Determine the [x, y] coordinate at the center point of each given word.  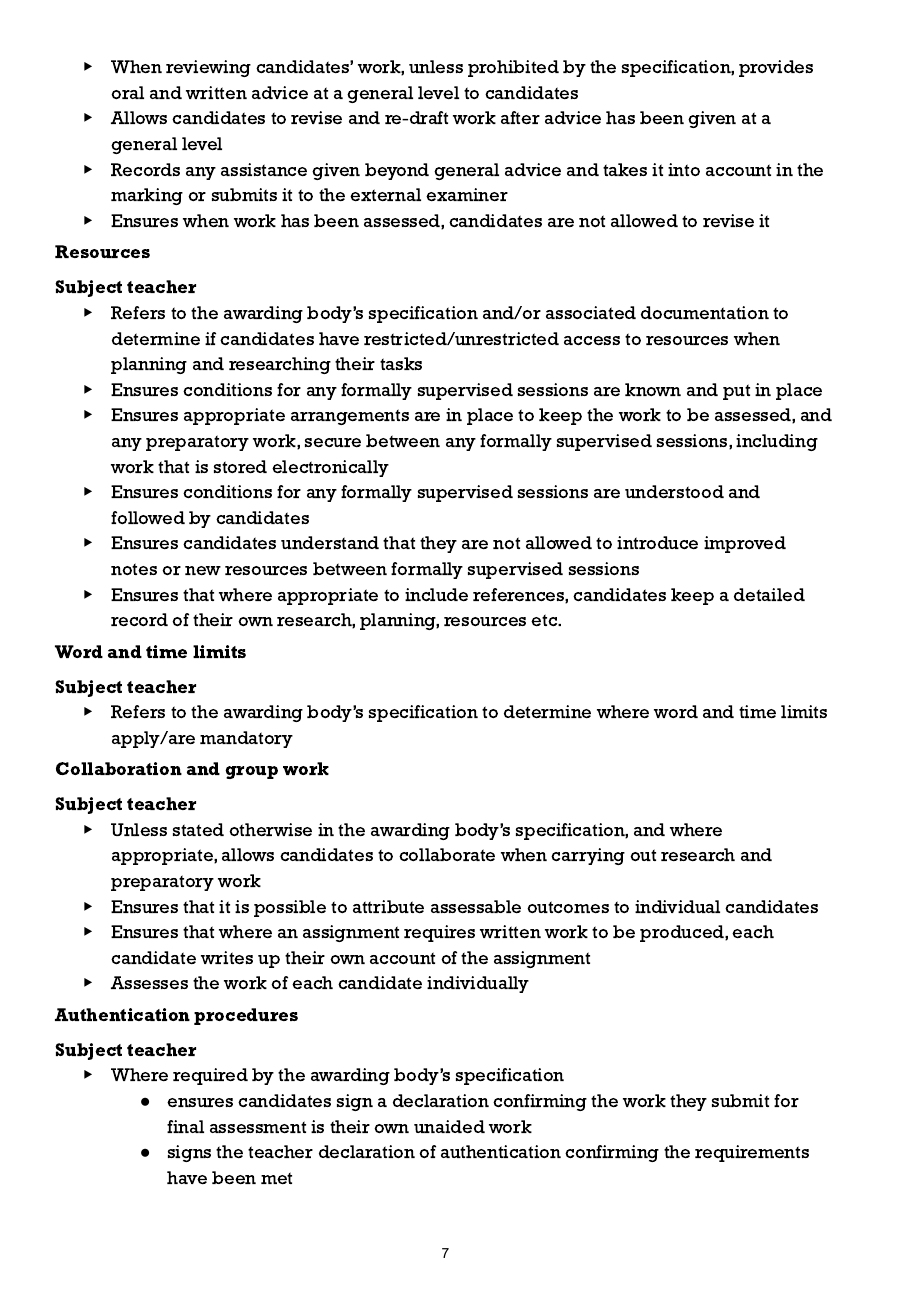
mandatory [246, 739]
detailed [769, 594]
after [520, 117]
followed [148, 517]
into [684, 169]
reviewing [208, 68]
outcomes [568, 907]
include [436, 594]
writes [227, 957]
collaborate [447, 854]
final [185, 1126]
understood [674, 491]
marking [147, 196]
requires [439, 933]
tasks [401, 363]
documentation [705, 312]
